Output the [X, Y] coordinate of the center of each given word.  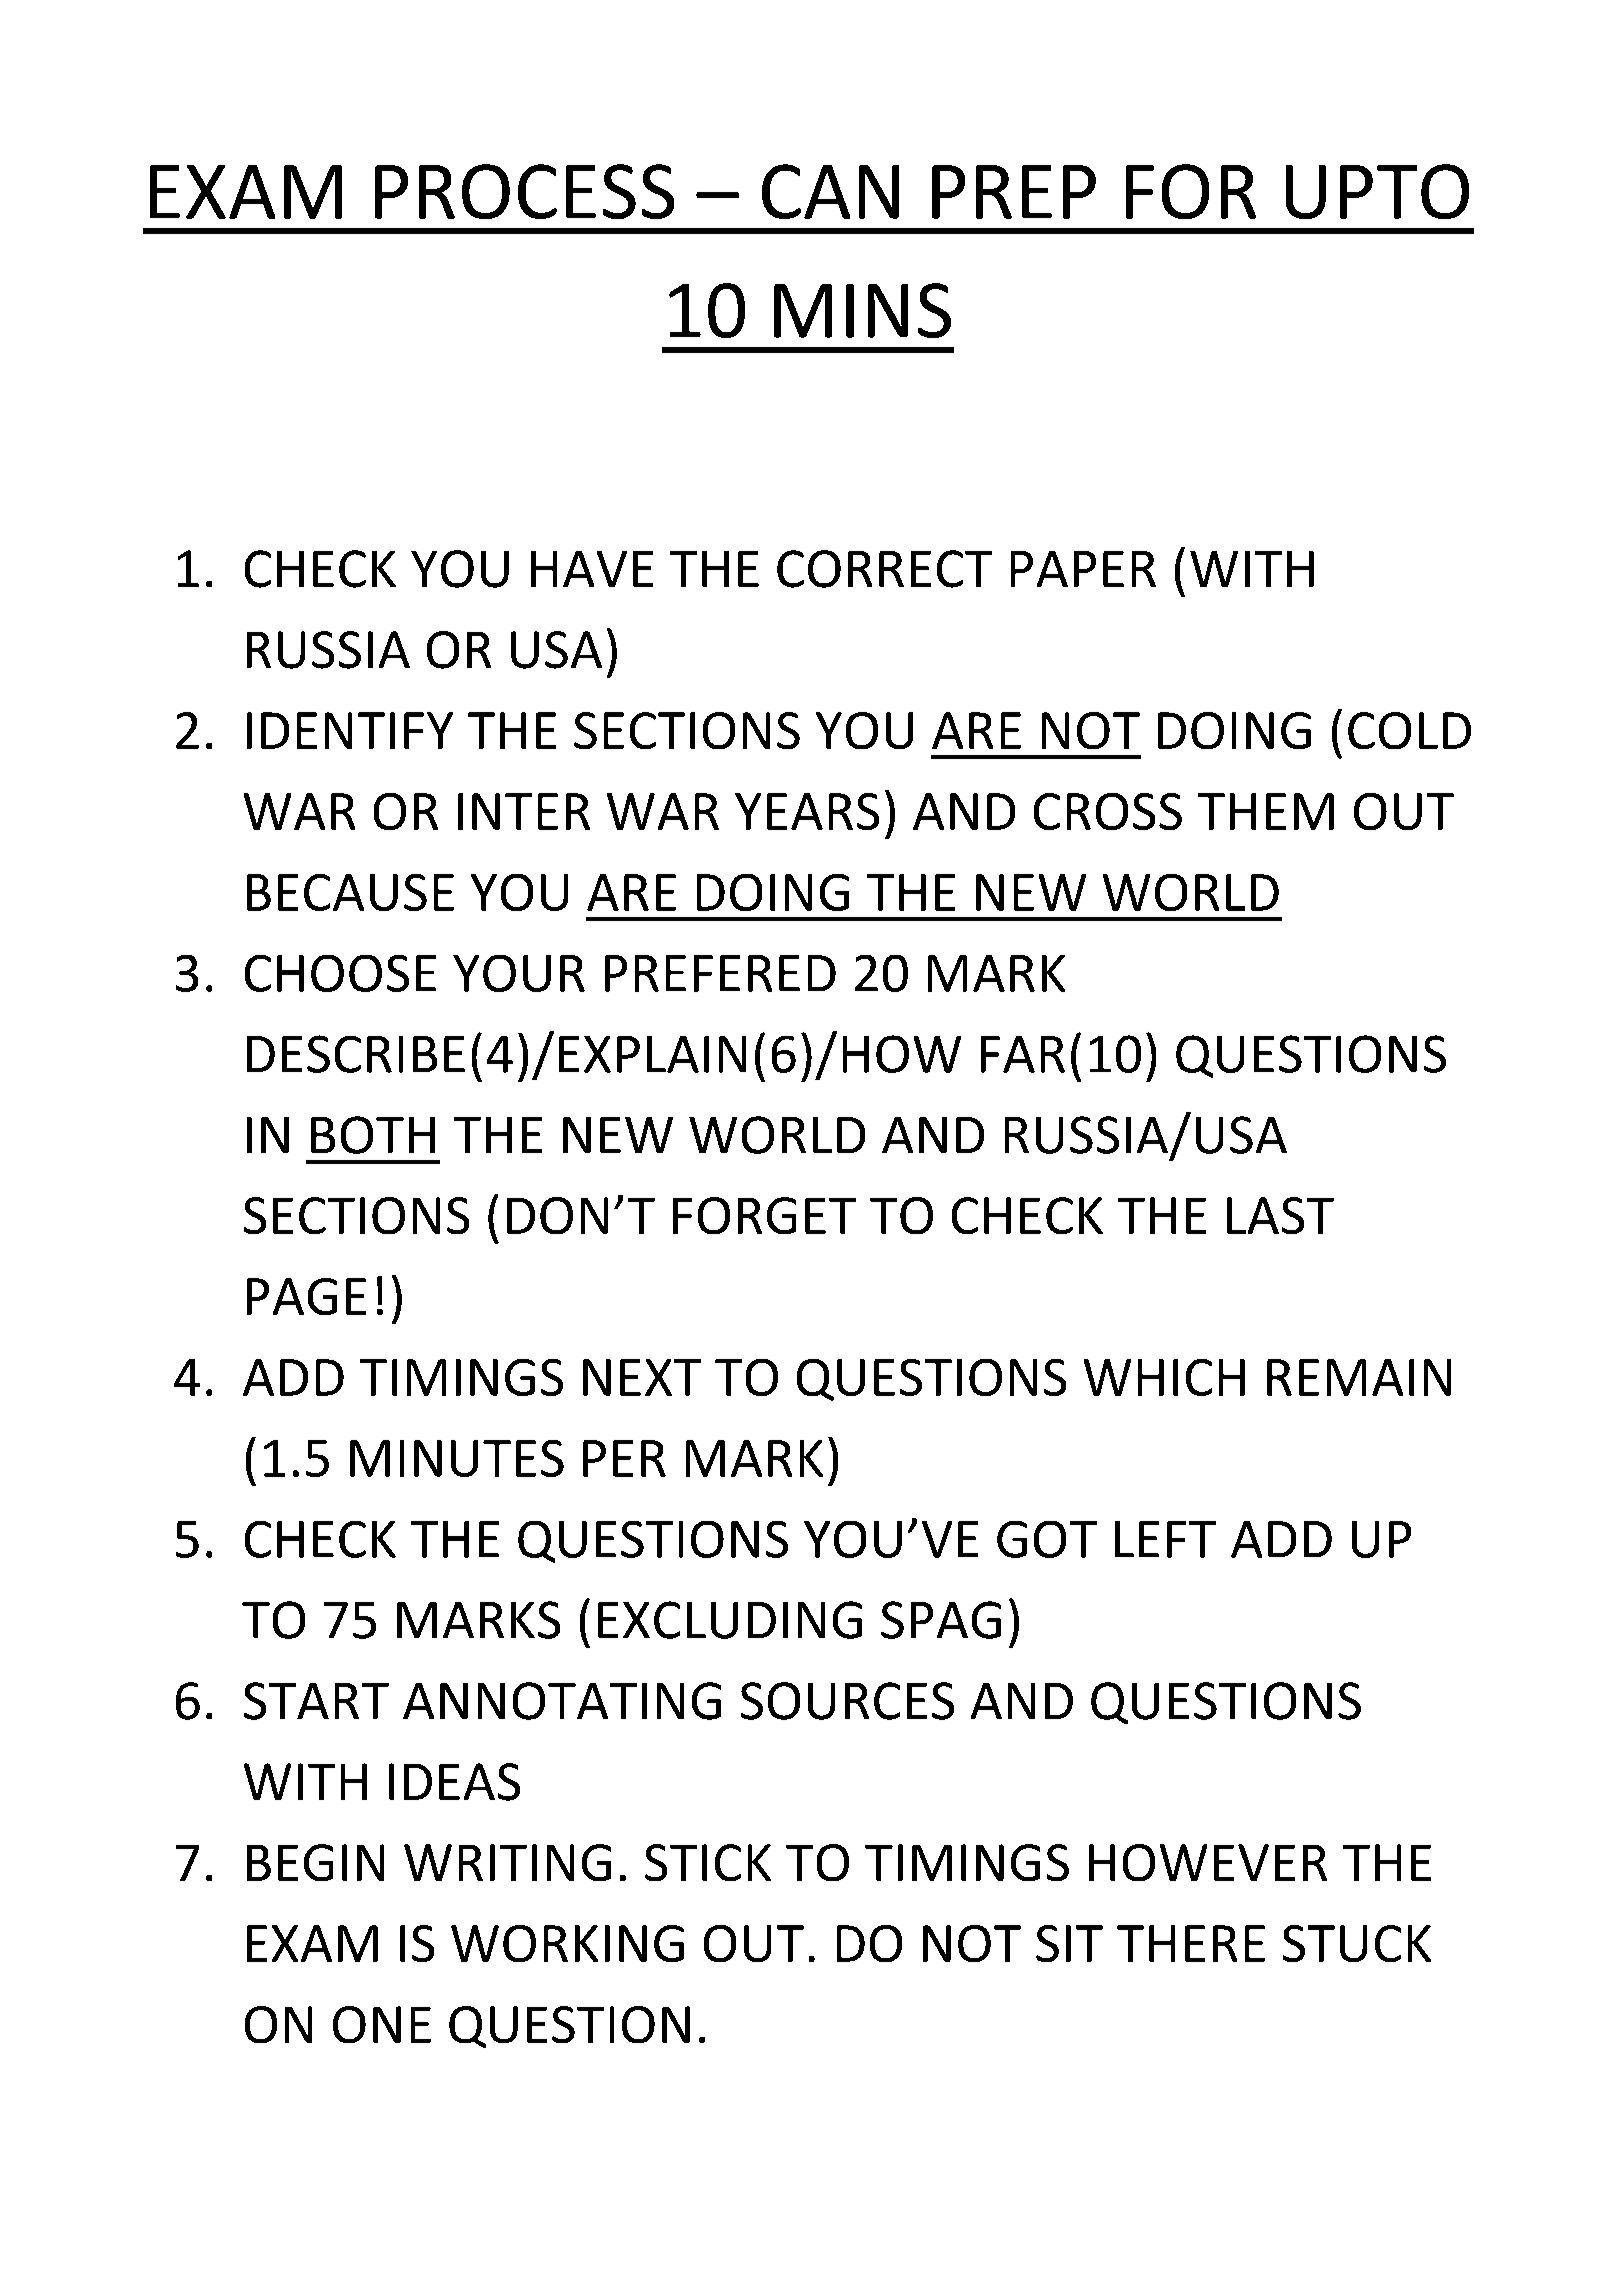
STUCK [1357, 1943]
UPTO [1377, 191]
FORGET [764, 1215]
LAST [1280, 1215]
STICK [708, 1862]
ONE [382, 2024]
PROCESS [524, 191]
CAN [830, 191]
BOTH [373, 1135]
